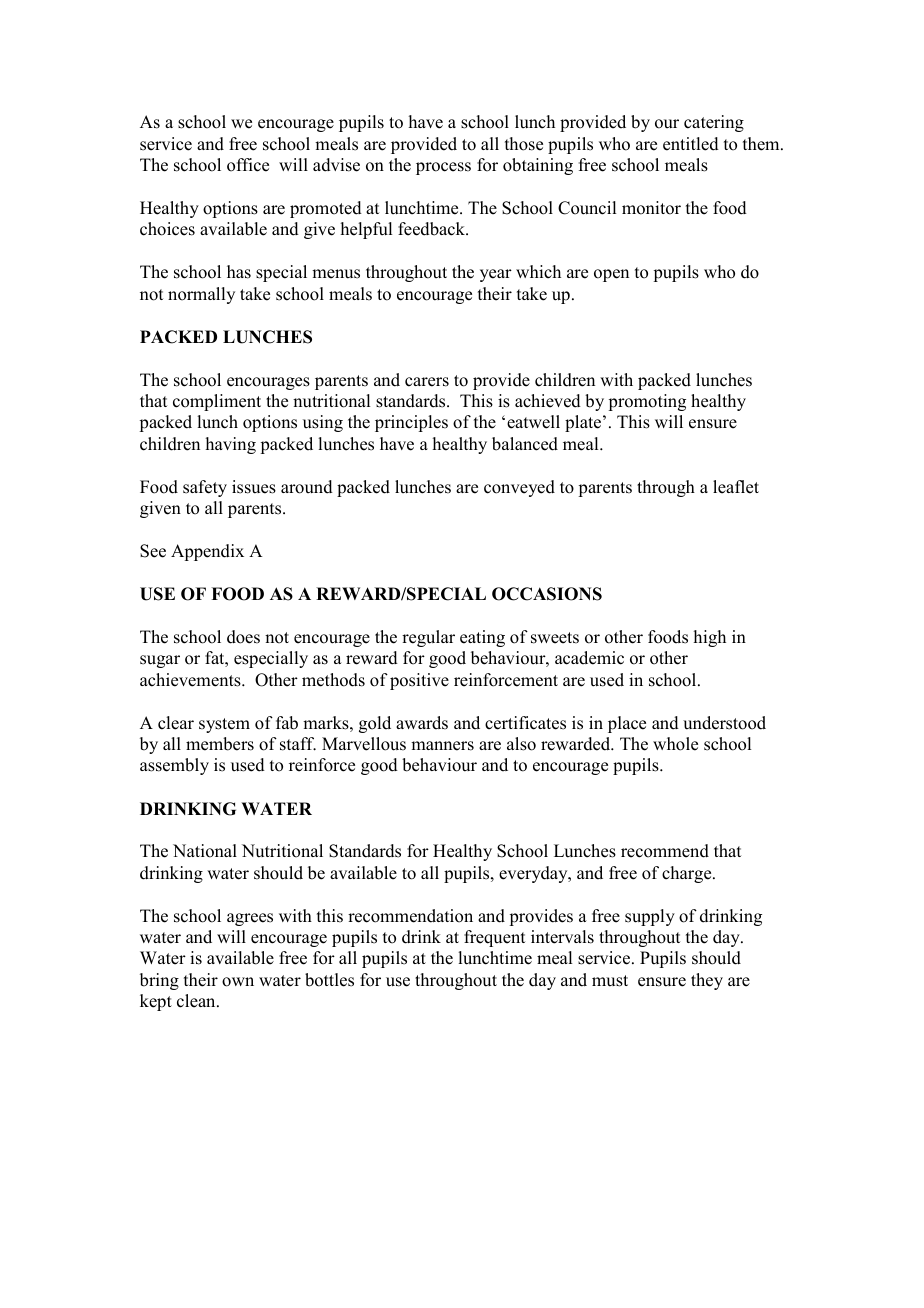 The width and height of the screenshot is (924, 1308). I want to click on own, so click(238, 982).
